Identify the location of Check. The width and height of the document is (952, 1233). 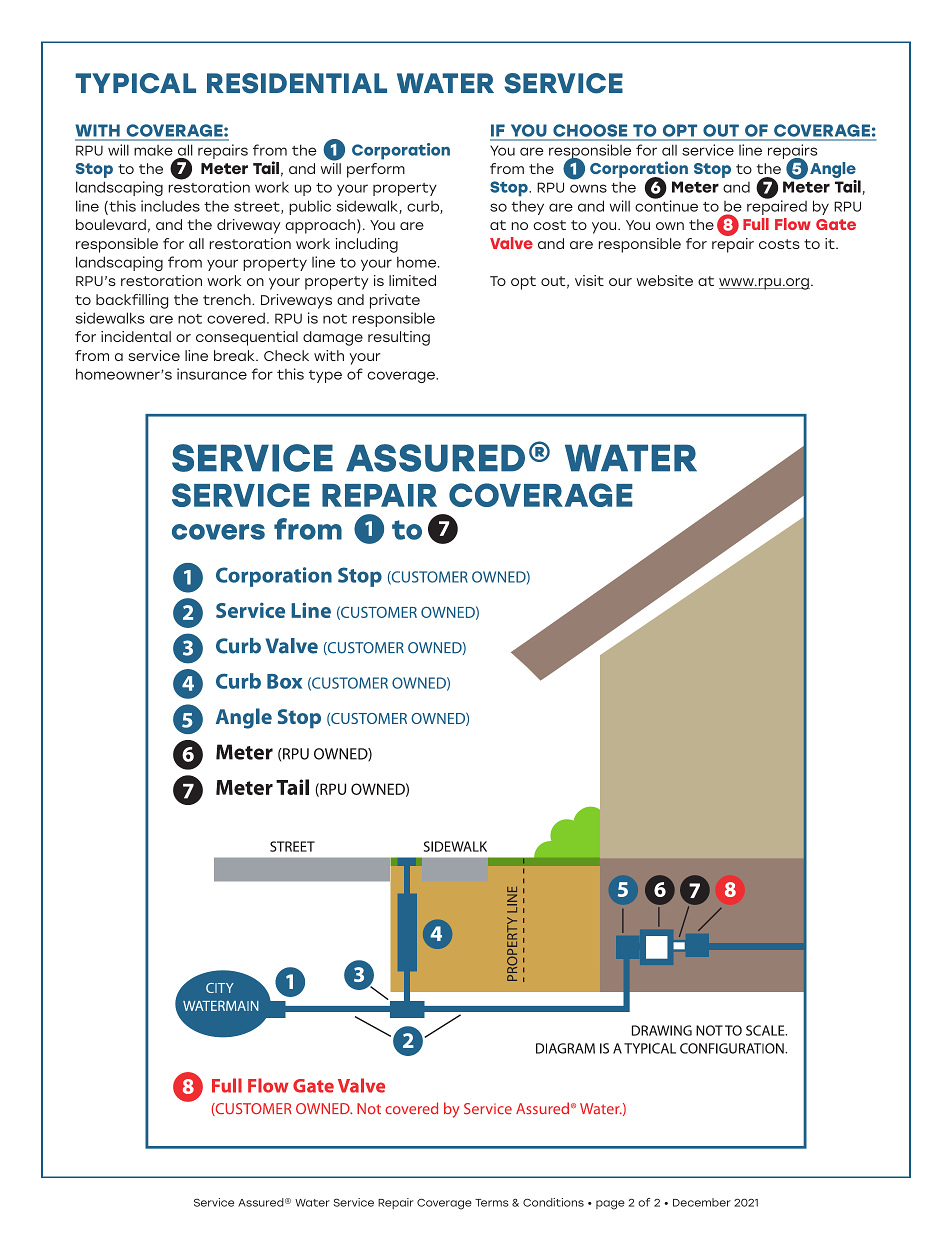
(286, 355).
